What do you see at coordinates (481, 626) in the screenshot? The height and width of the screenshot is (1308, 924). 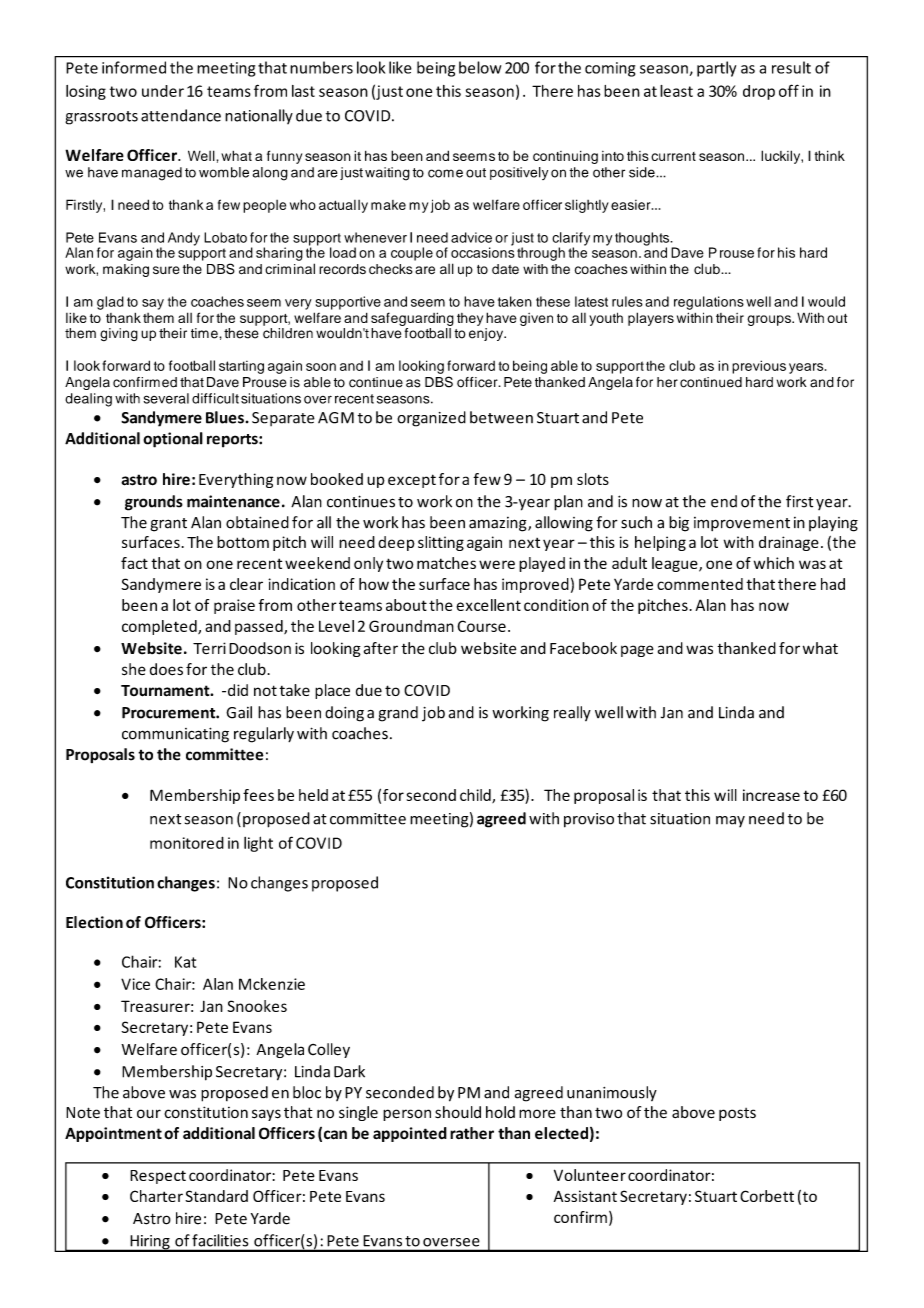 I see `Course` at bounding box center [481, 626].
